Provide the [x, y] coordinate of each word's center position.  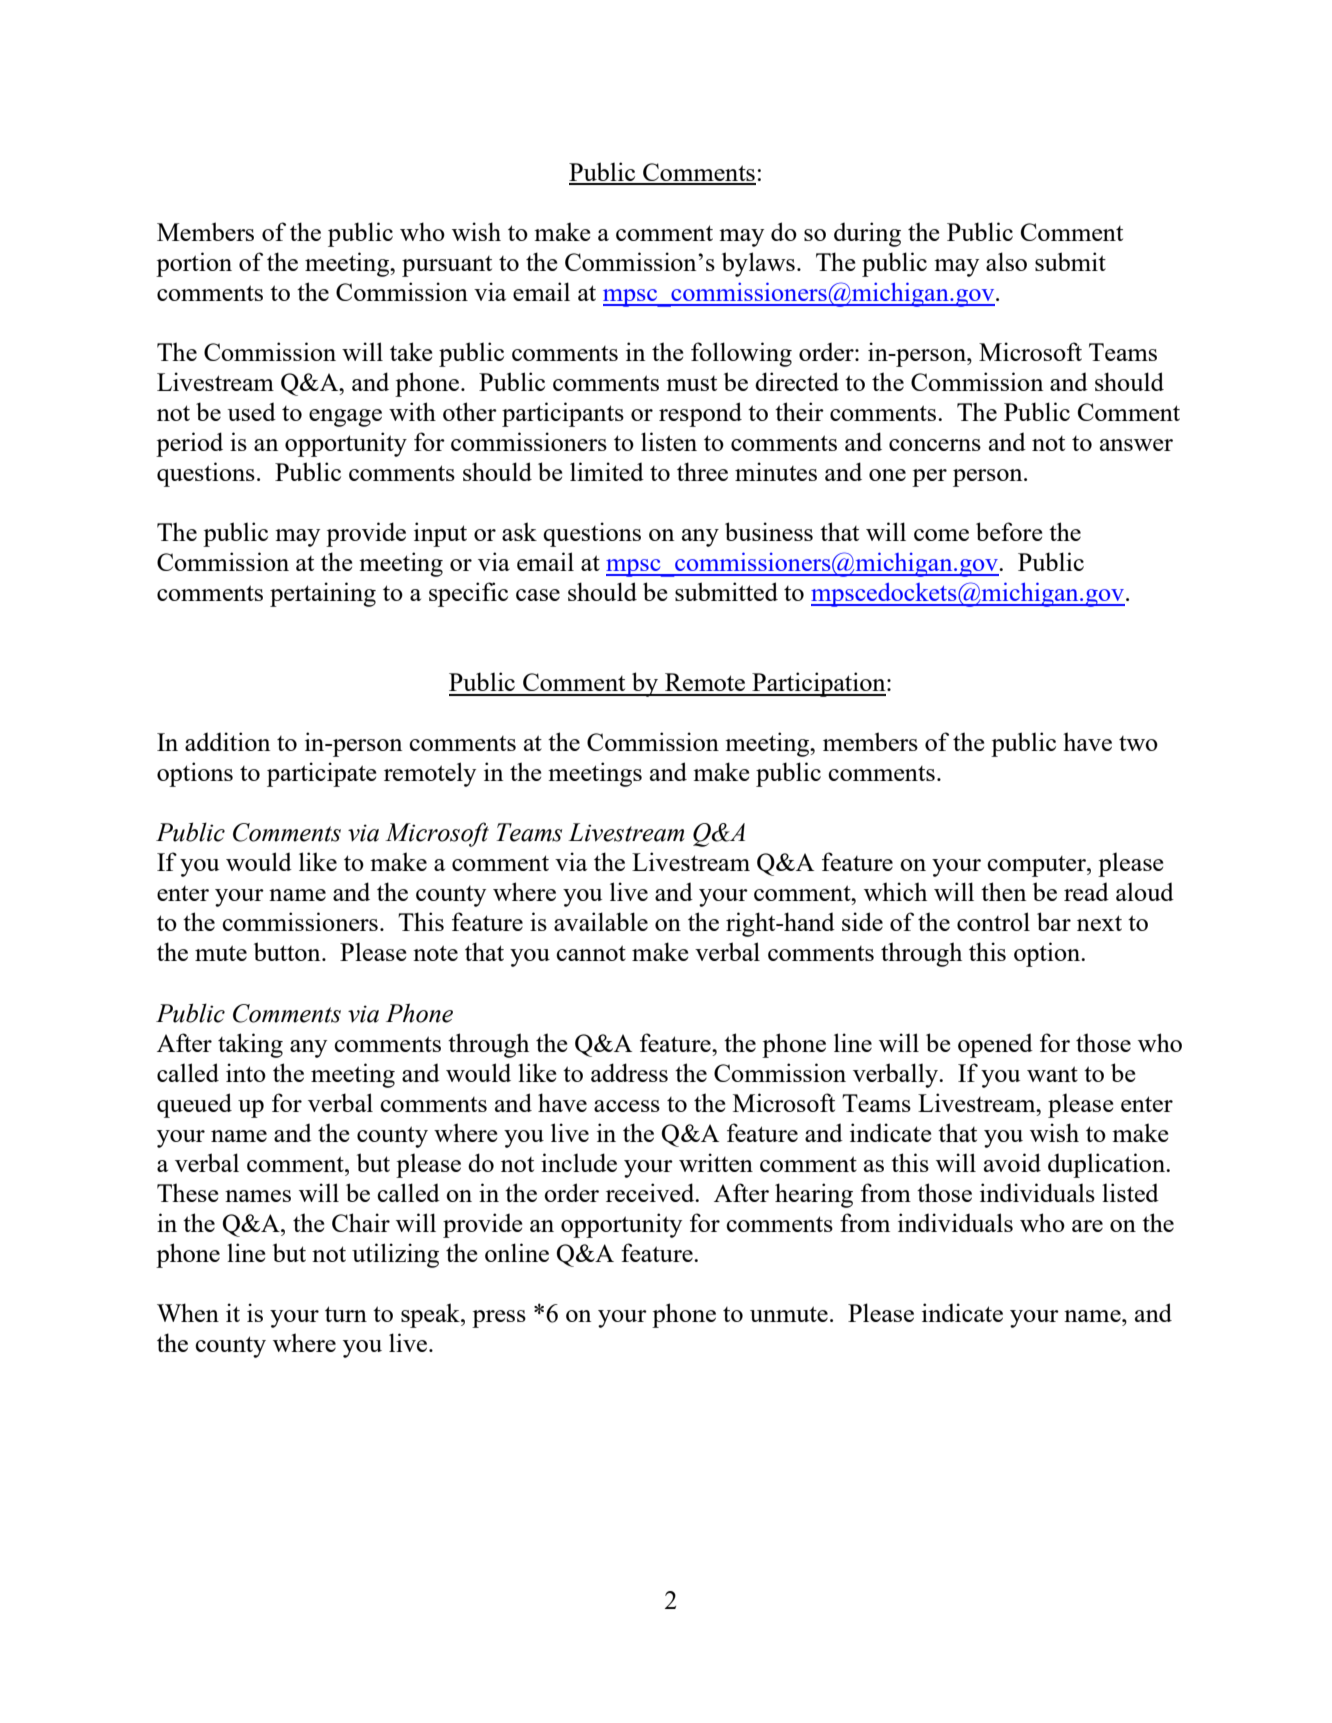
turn [346, 1314]
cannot [591, 953]
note [435, 953]
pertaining [323, 594]
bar [1054, 921]
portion [194, 264]
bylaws [758, 264]
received [651, 1192]
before [1009, 531]
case [538, 595]
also [1006, 261]
